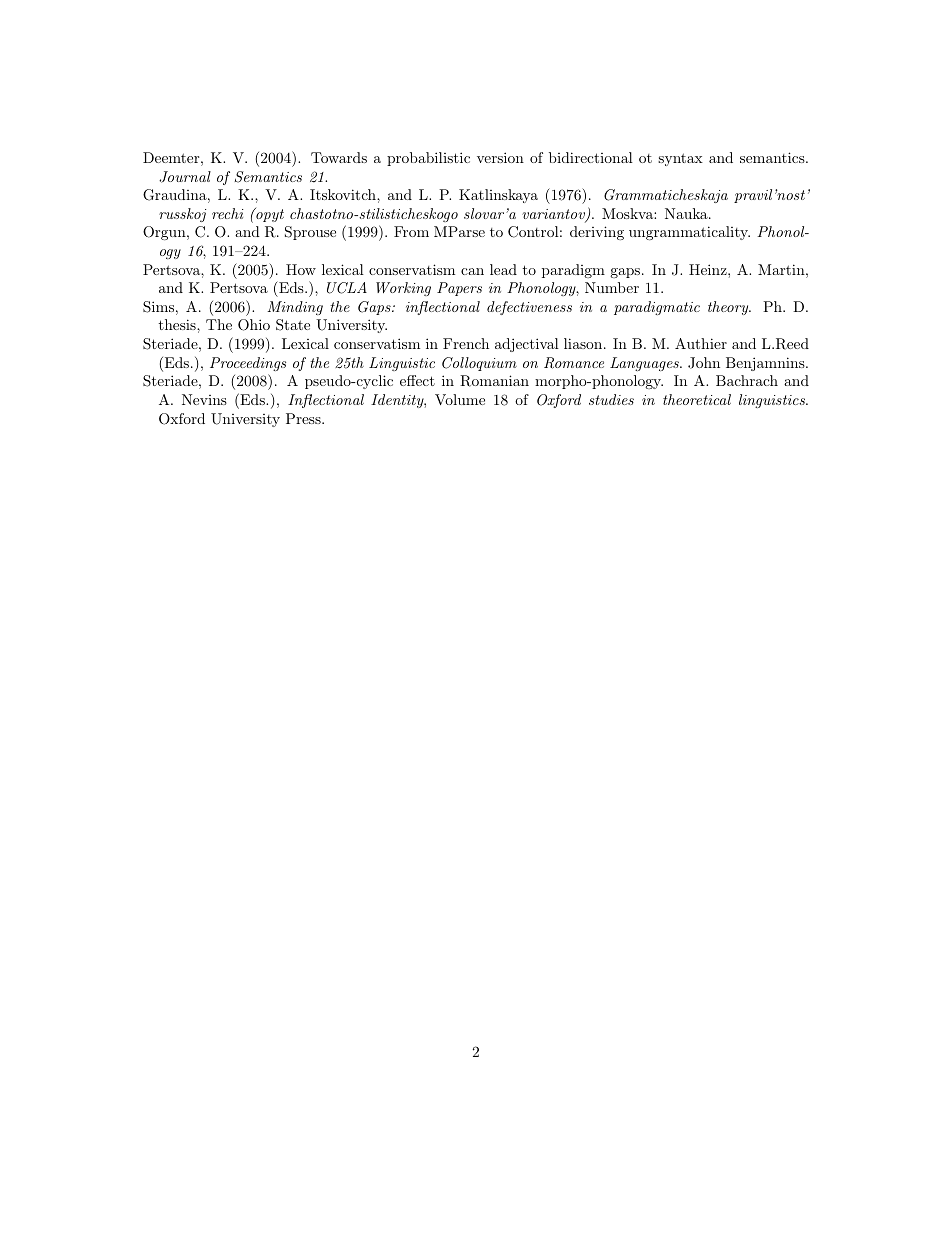  Describe the element at coordinates (500, 157) in the screenshot. I see `version` at that location.
